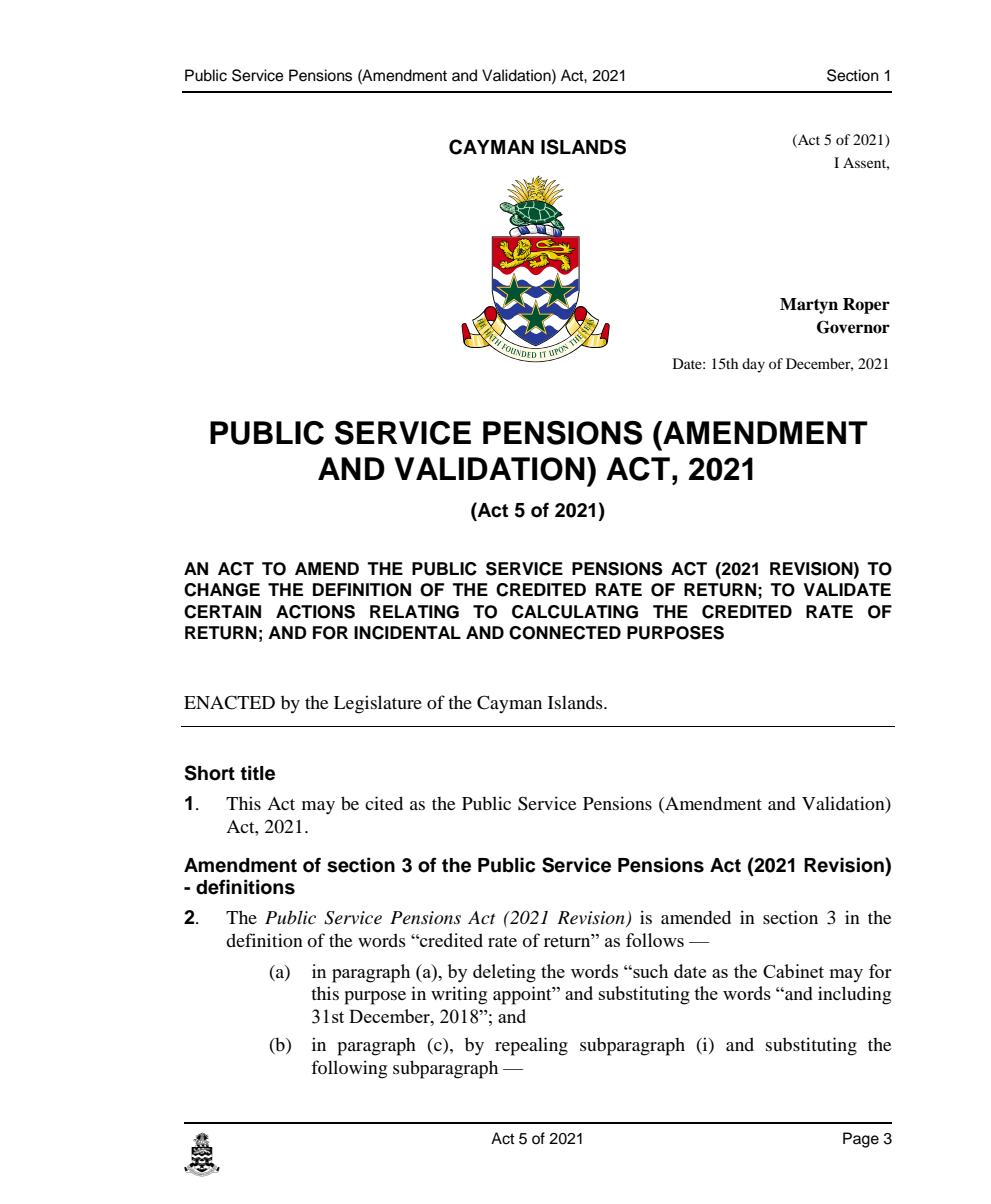  I want to click on ENACTED, so click(229, 702).
